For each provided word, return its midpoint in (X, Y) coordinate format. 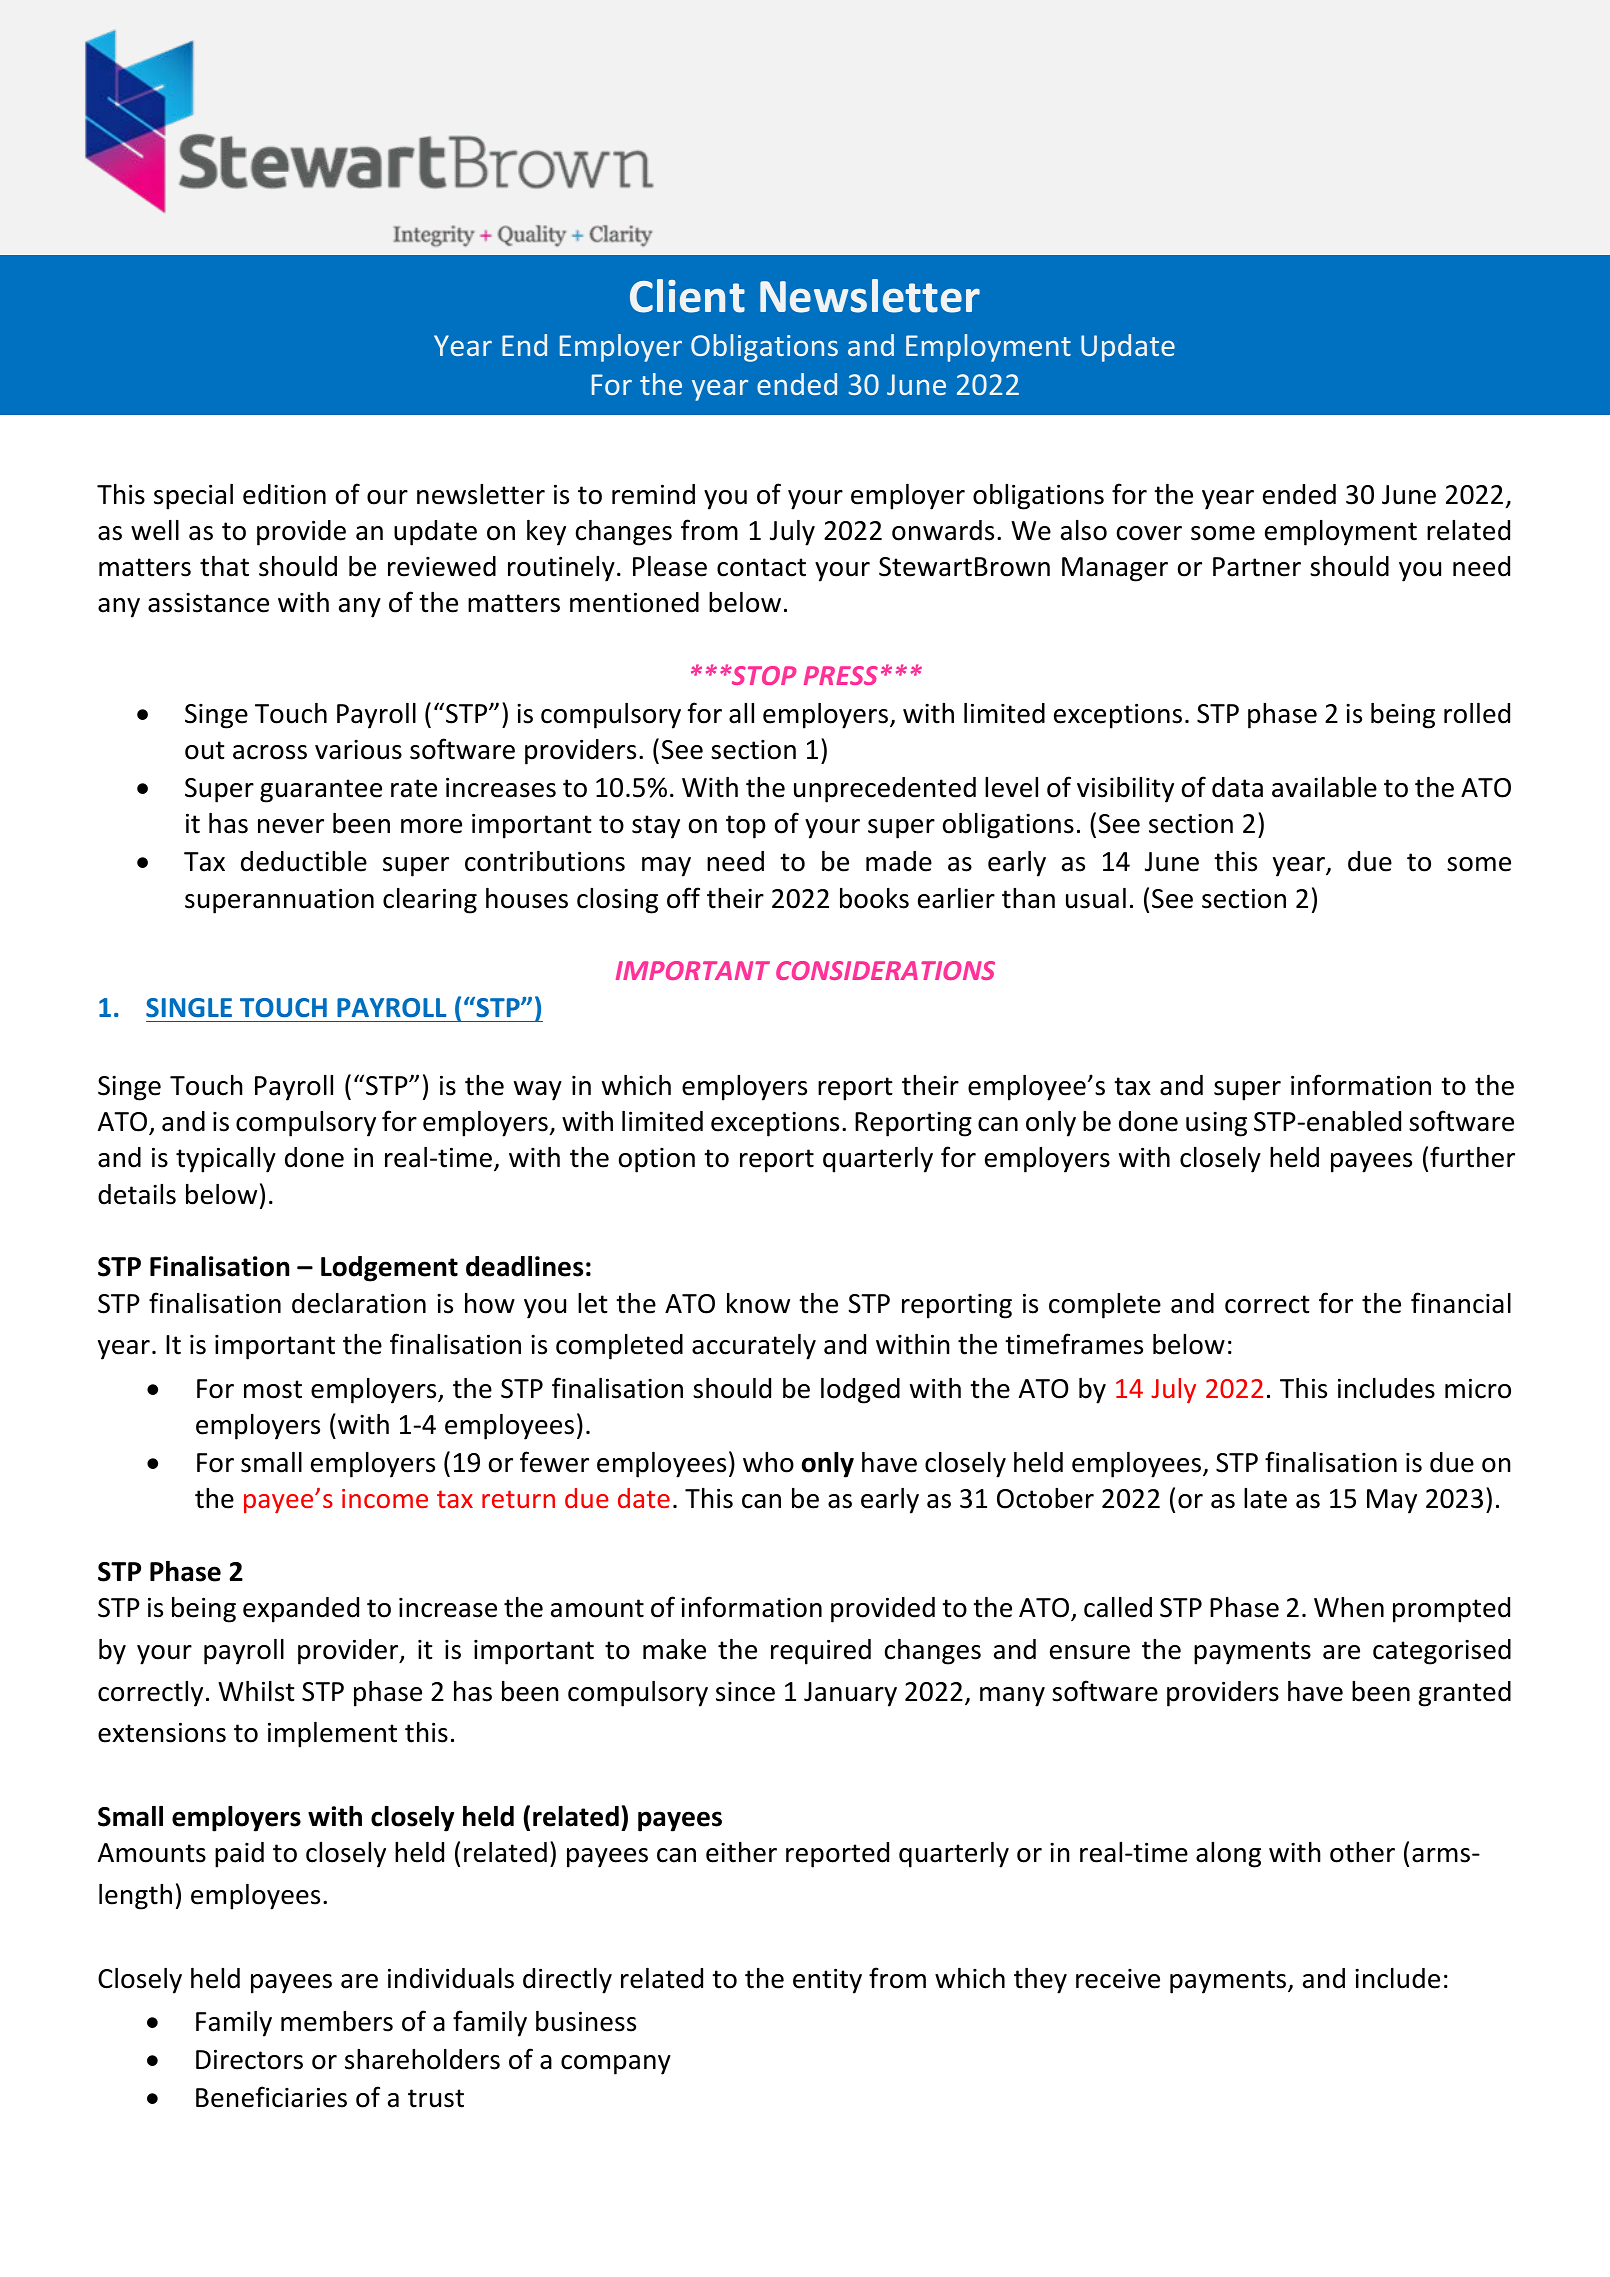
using (1216, 1124)
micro (1478, 1388)
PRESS (841, 675)
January (850, 1694)
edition (284, 494)
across (270, 752)
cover (1149, 533)
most (273, 1389)
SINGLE (189, 1008)
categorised (1442, 1652)
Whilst (256, 1691)
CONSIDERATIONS (885, 970)
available (1324, 787)
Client (687, 296)
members (337, 2021)
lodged (860, 1391)
